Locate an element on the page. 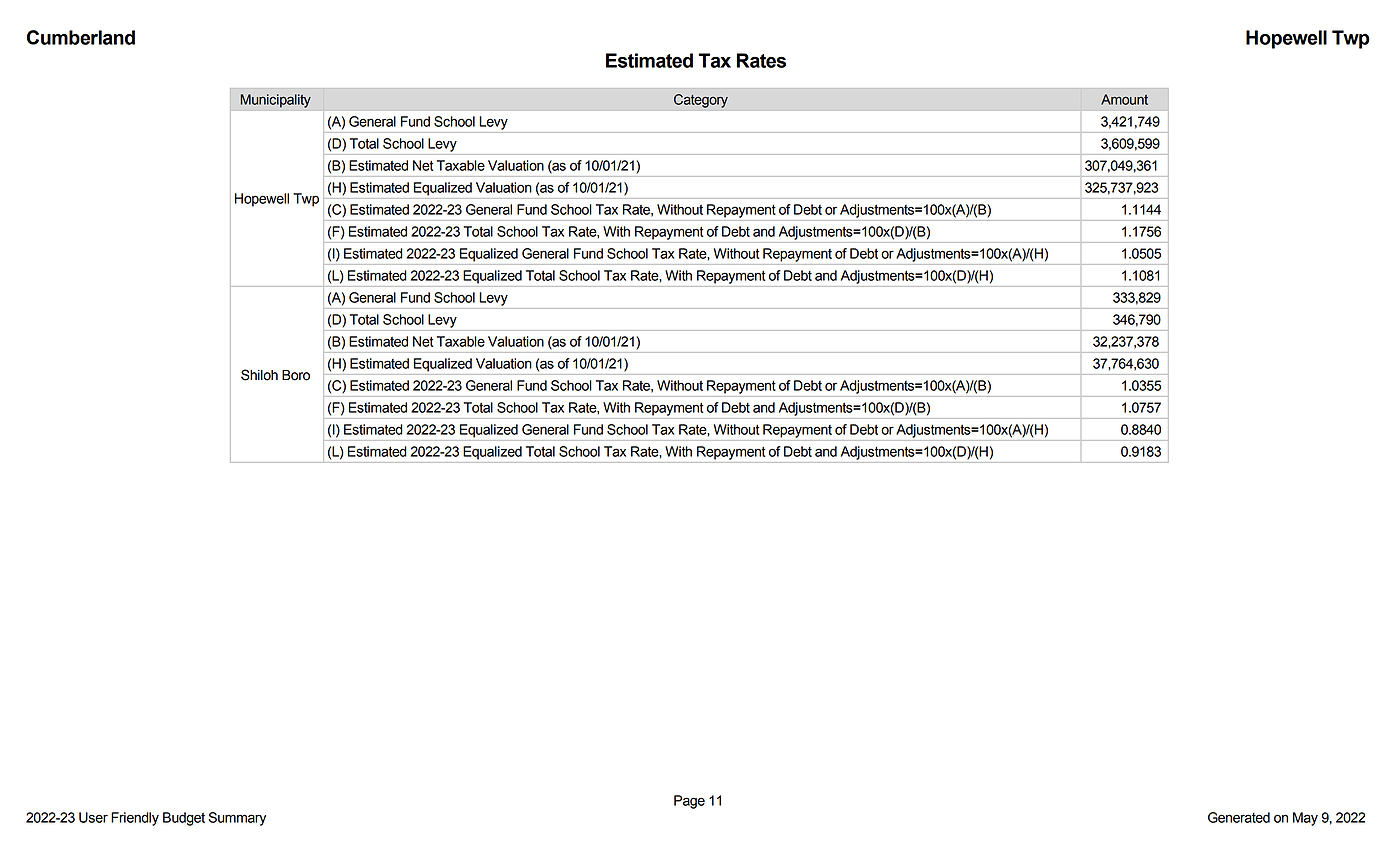  Category is located at coordinates (701, 101).
